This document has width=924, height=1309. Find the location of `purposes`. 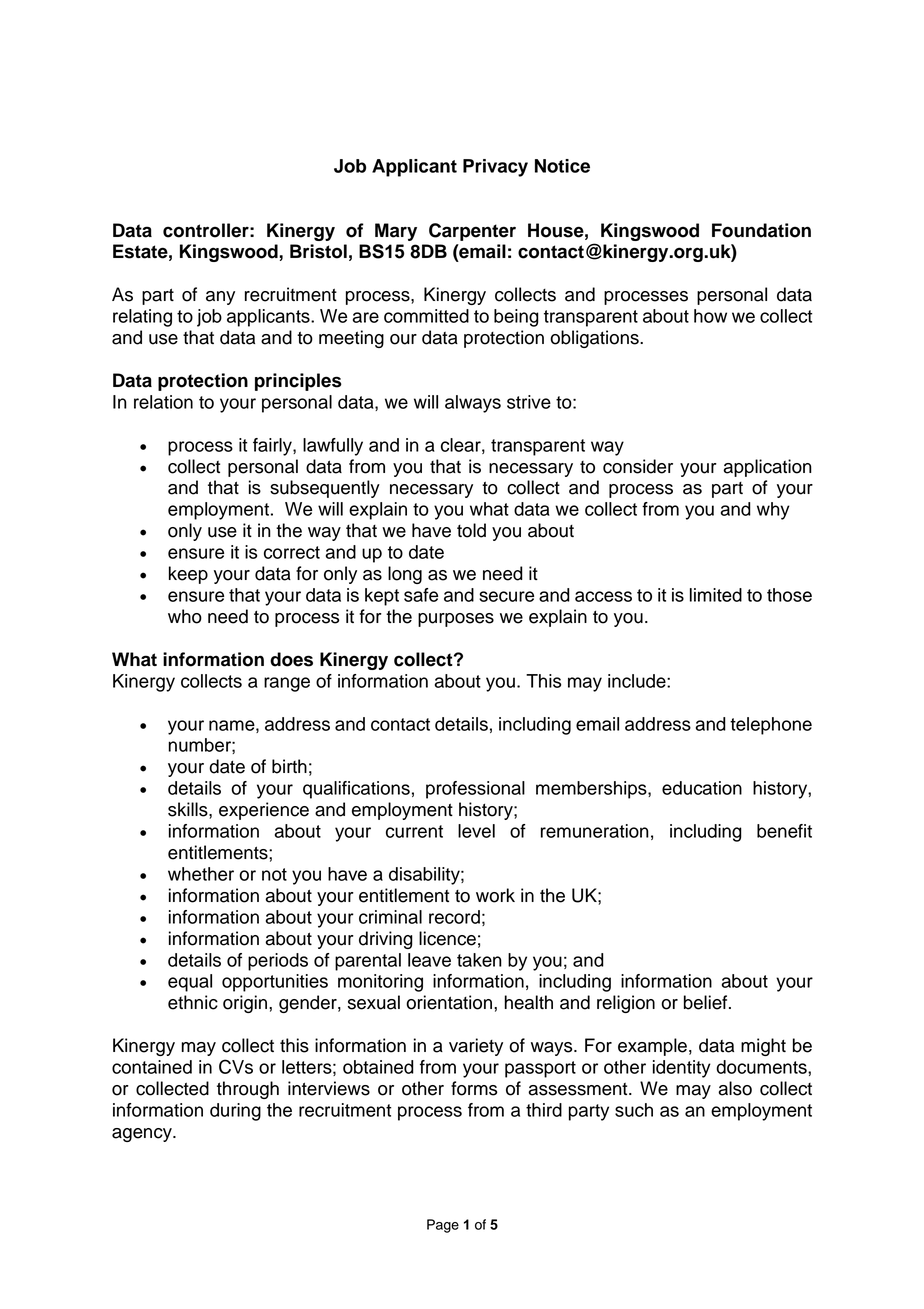

purposes is located at coordinates (456, 620).
